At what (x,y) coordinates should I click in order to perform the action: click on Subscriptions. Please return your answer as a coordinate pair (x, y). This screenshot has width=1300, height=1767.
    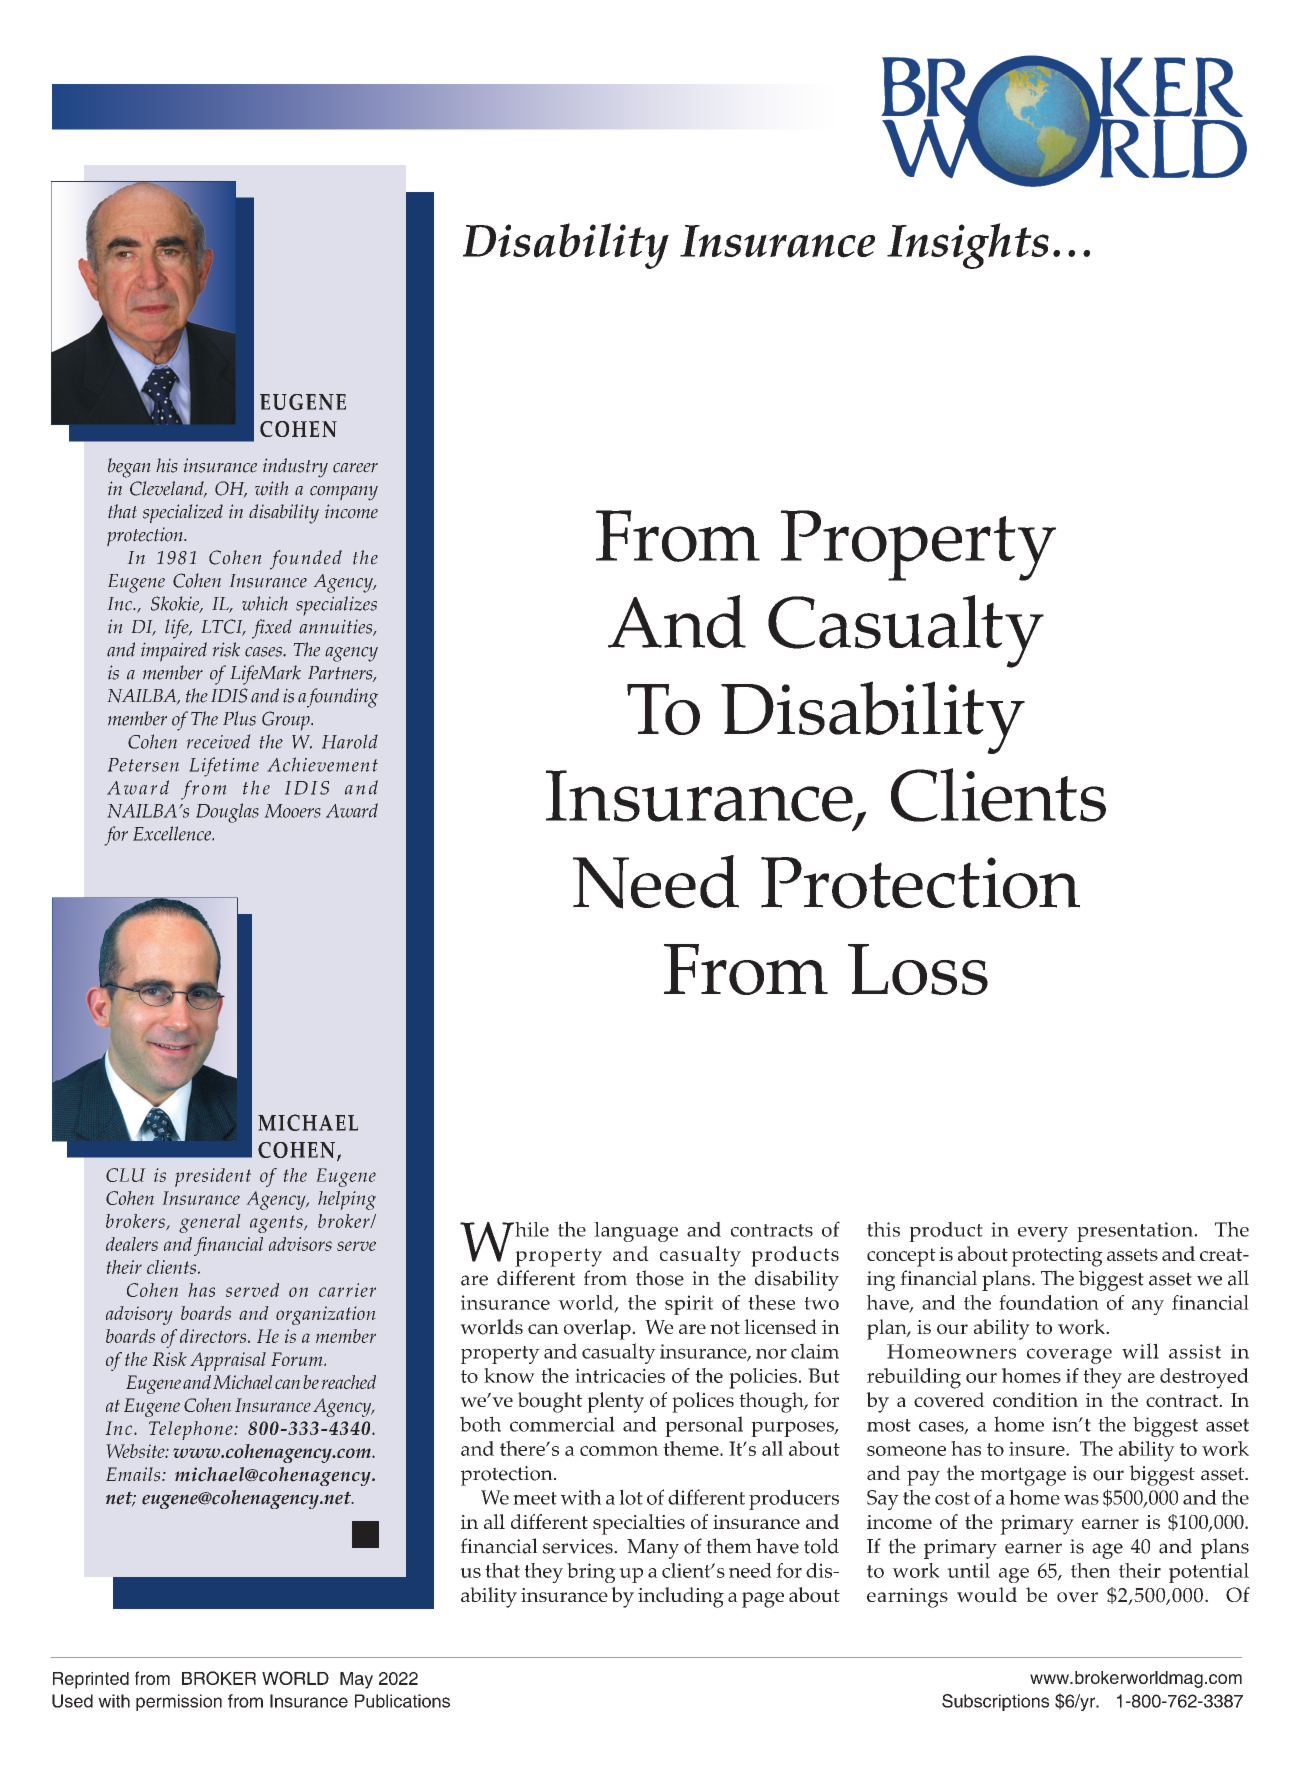
    Looking at the image, I should click on (995, 1702).
